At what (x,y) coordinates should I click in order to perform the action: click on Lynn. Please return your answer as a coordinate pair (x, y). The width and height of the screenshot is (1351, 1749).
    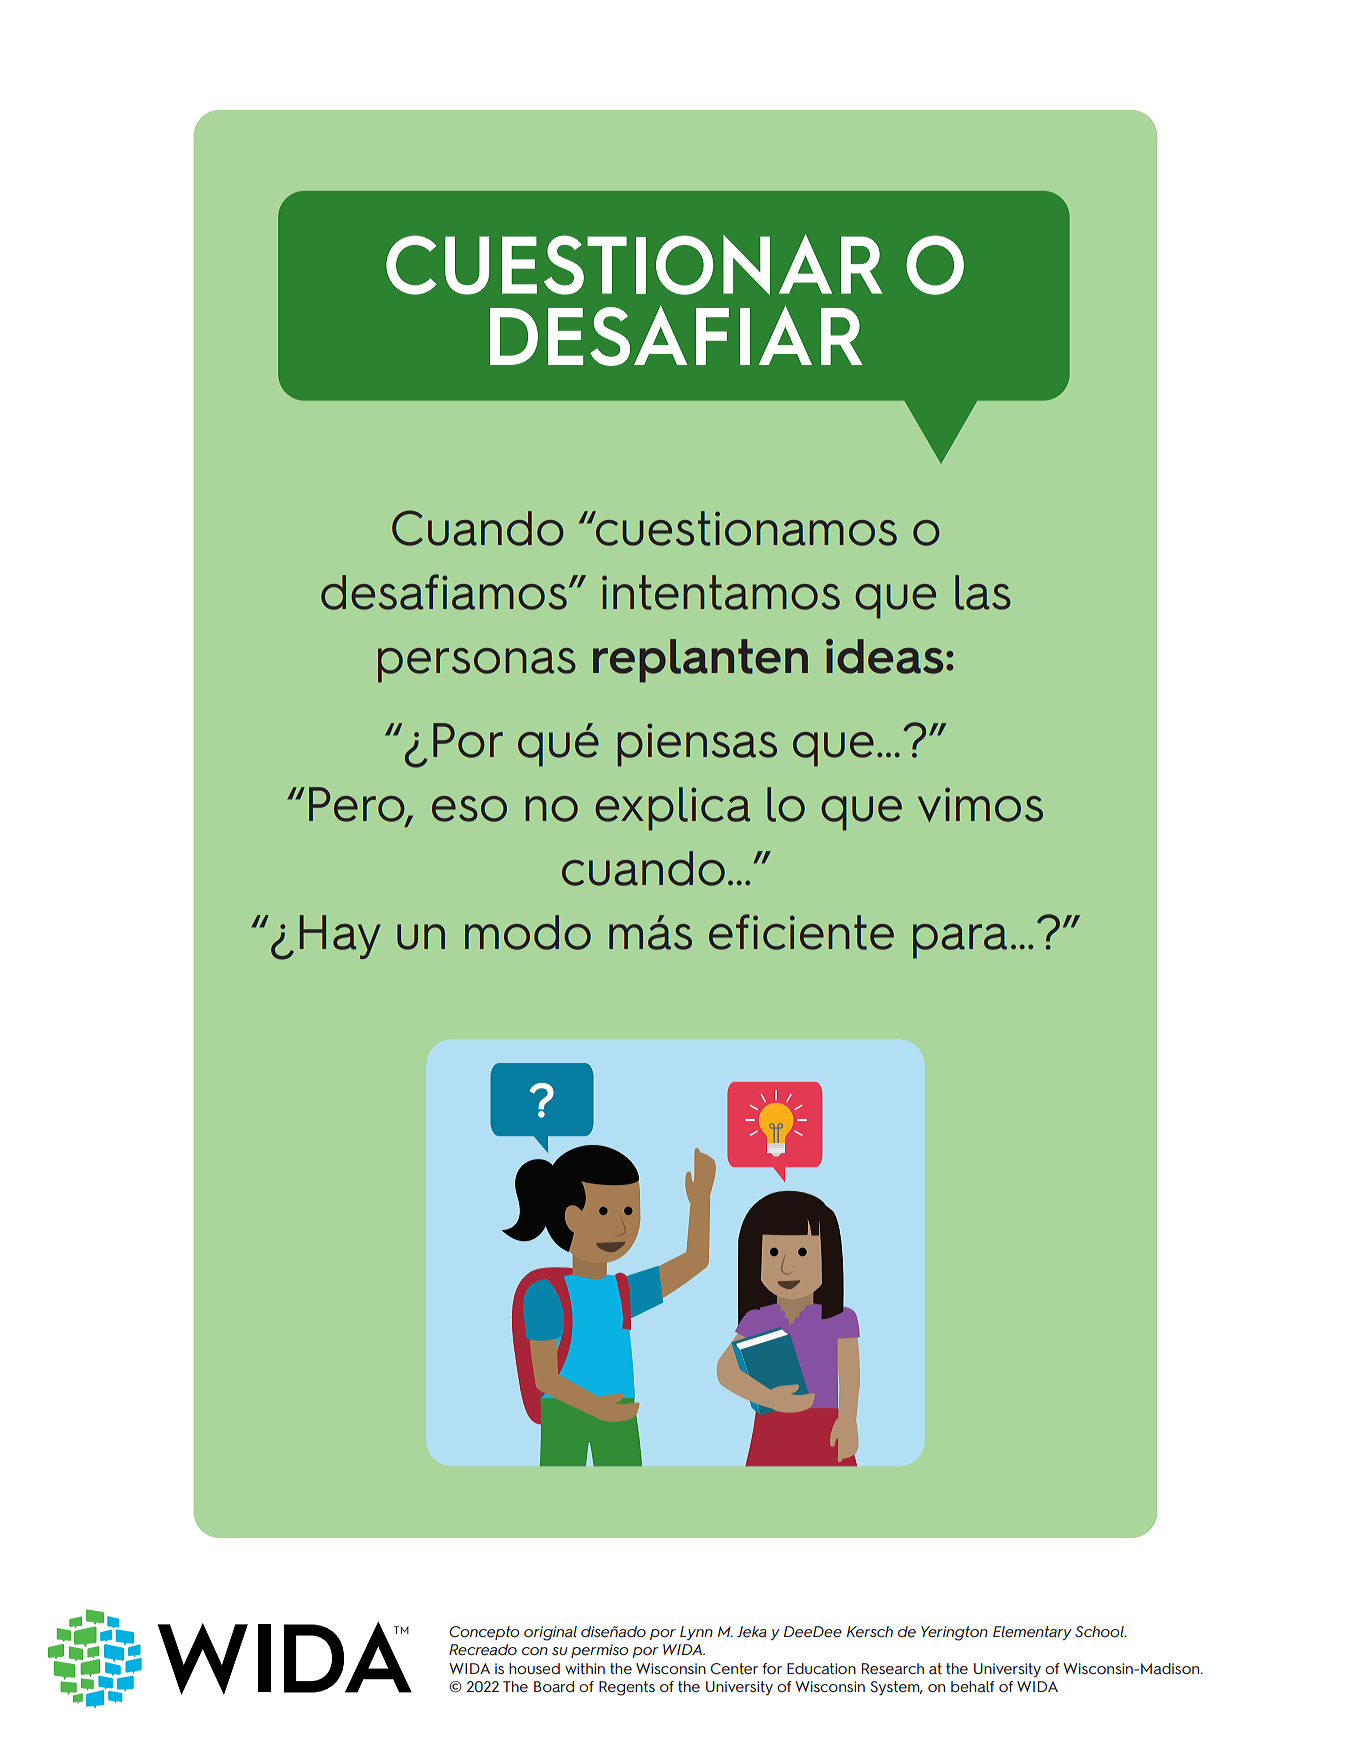
    Looking at the image, I should click on (696, 1633).
